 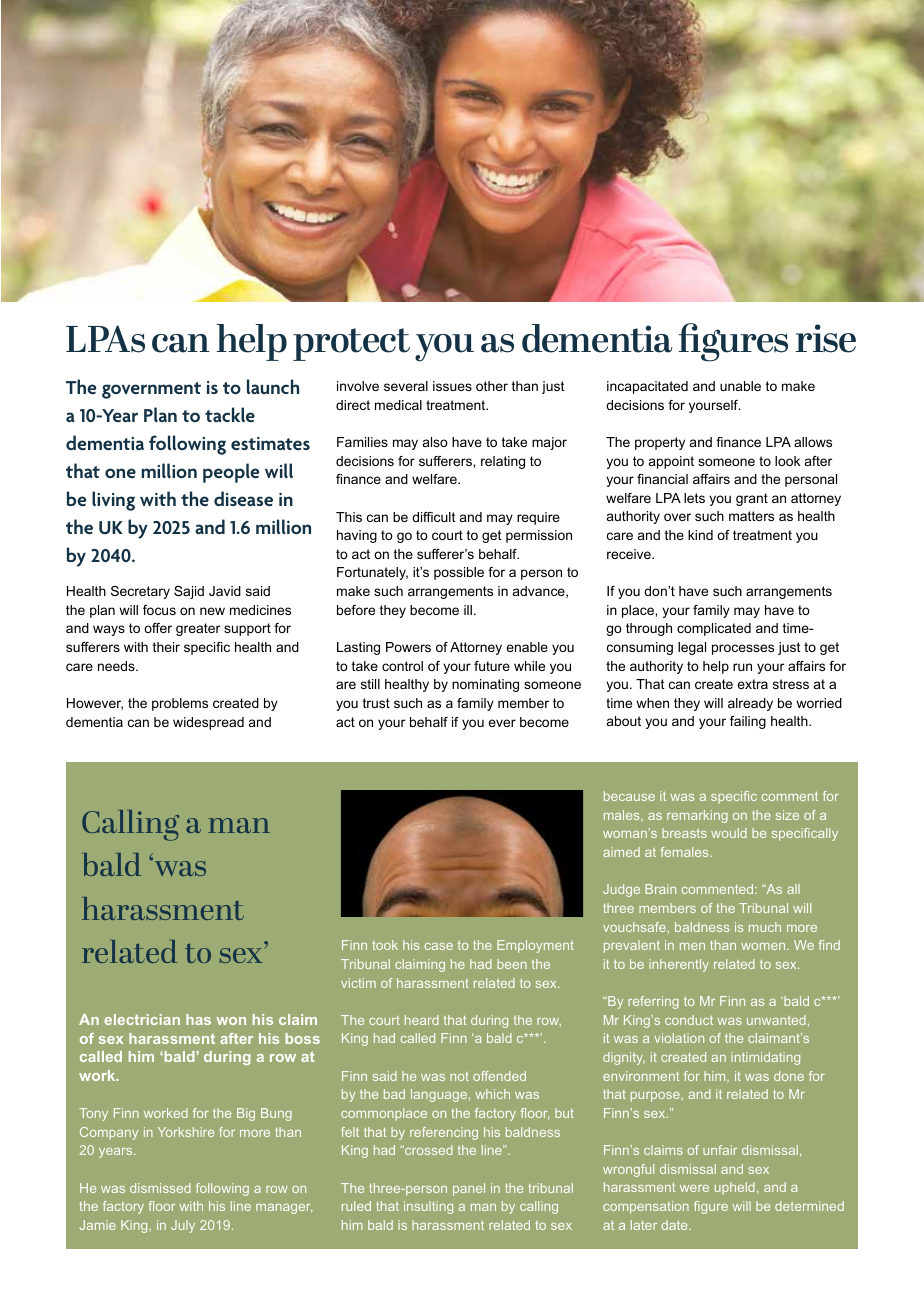 What do you see at coordinates (452, 386) in the image?
I see `issues` at bounding box center [452, 386].
